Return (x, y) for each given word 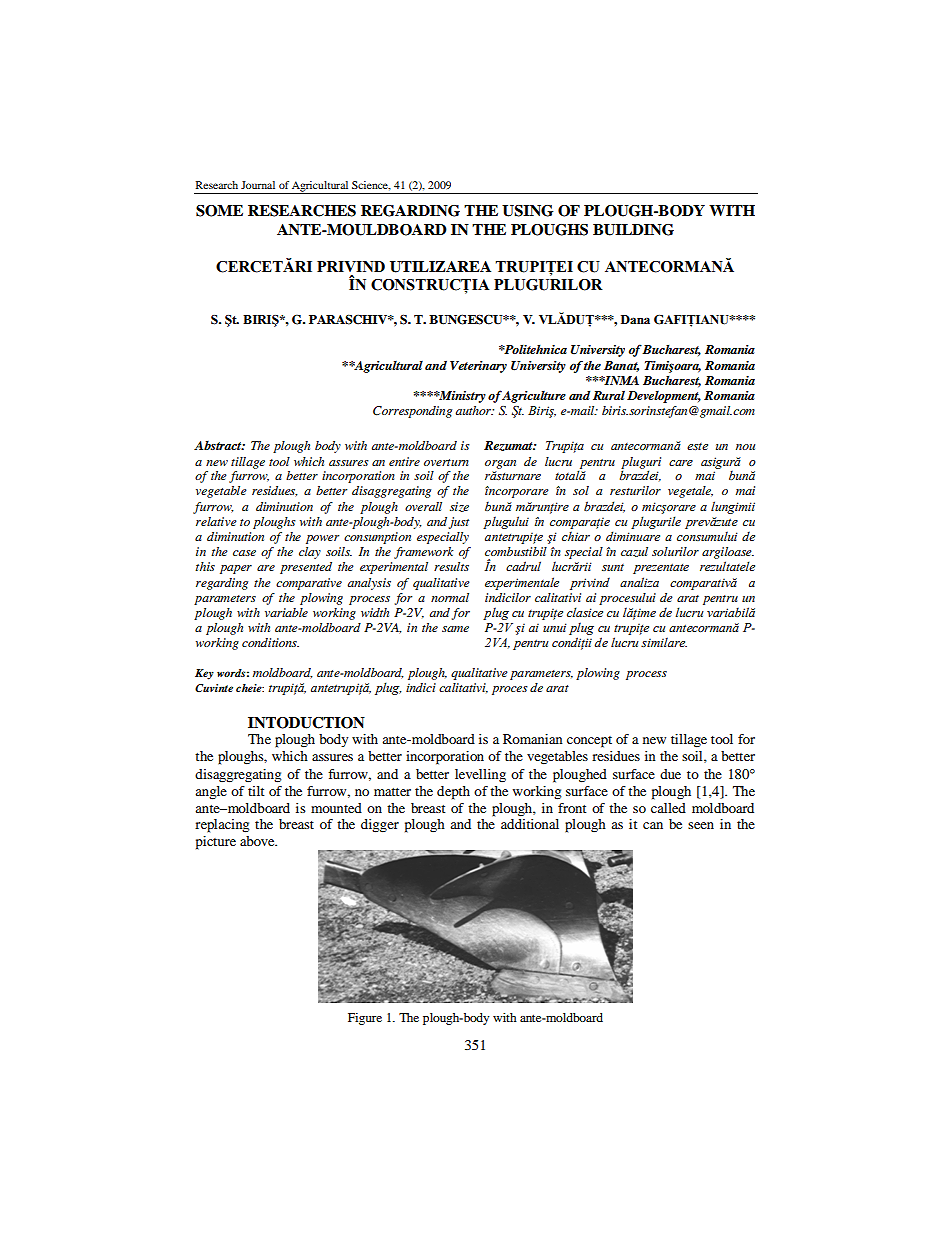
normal (450, 597)
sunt (613, 567)
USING (527, 211)
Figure (365, 1019)
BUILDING (633, 230)
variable (286, 612)
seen (701, 825)
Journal (258, 185)
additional (530, 824)
